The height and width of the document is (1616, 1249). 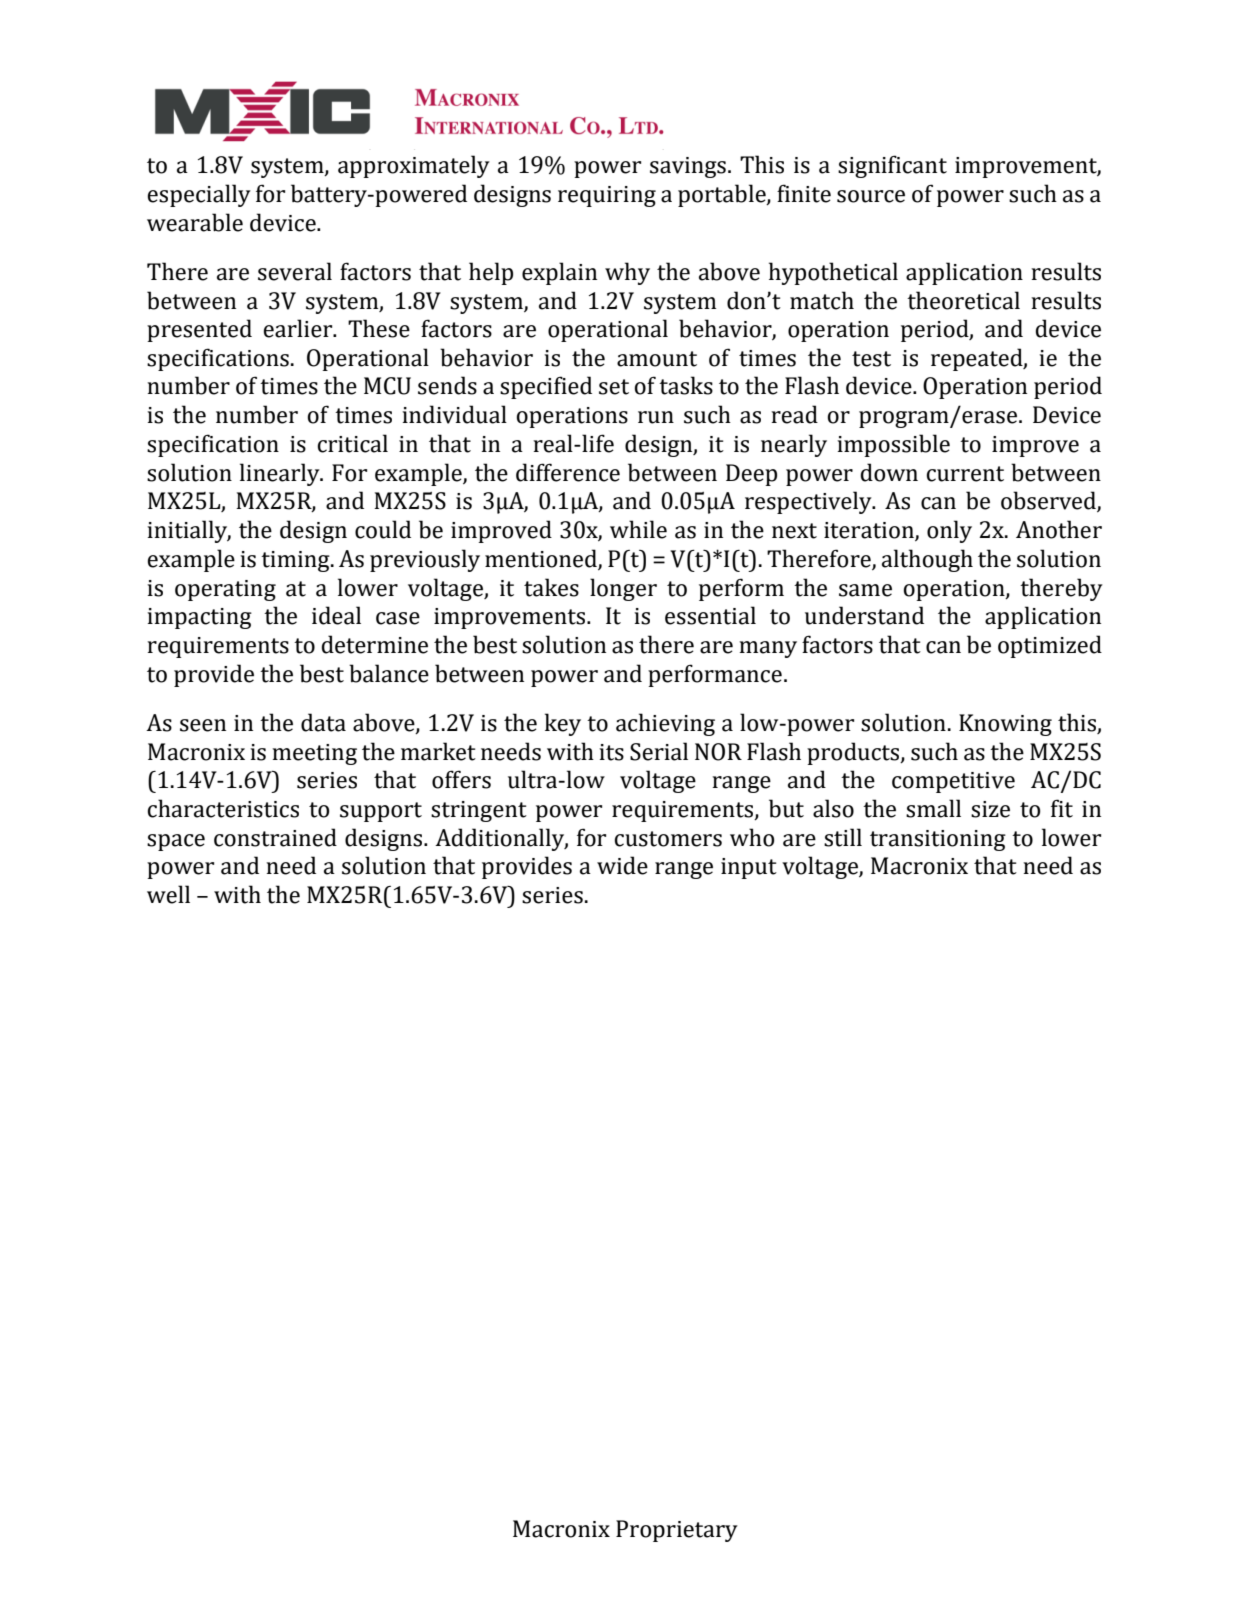 What do you see at coordinates (168, 894) in the document?
I see `well` at bounding box center [168, 894].
